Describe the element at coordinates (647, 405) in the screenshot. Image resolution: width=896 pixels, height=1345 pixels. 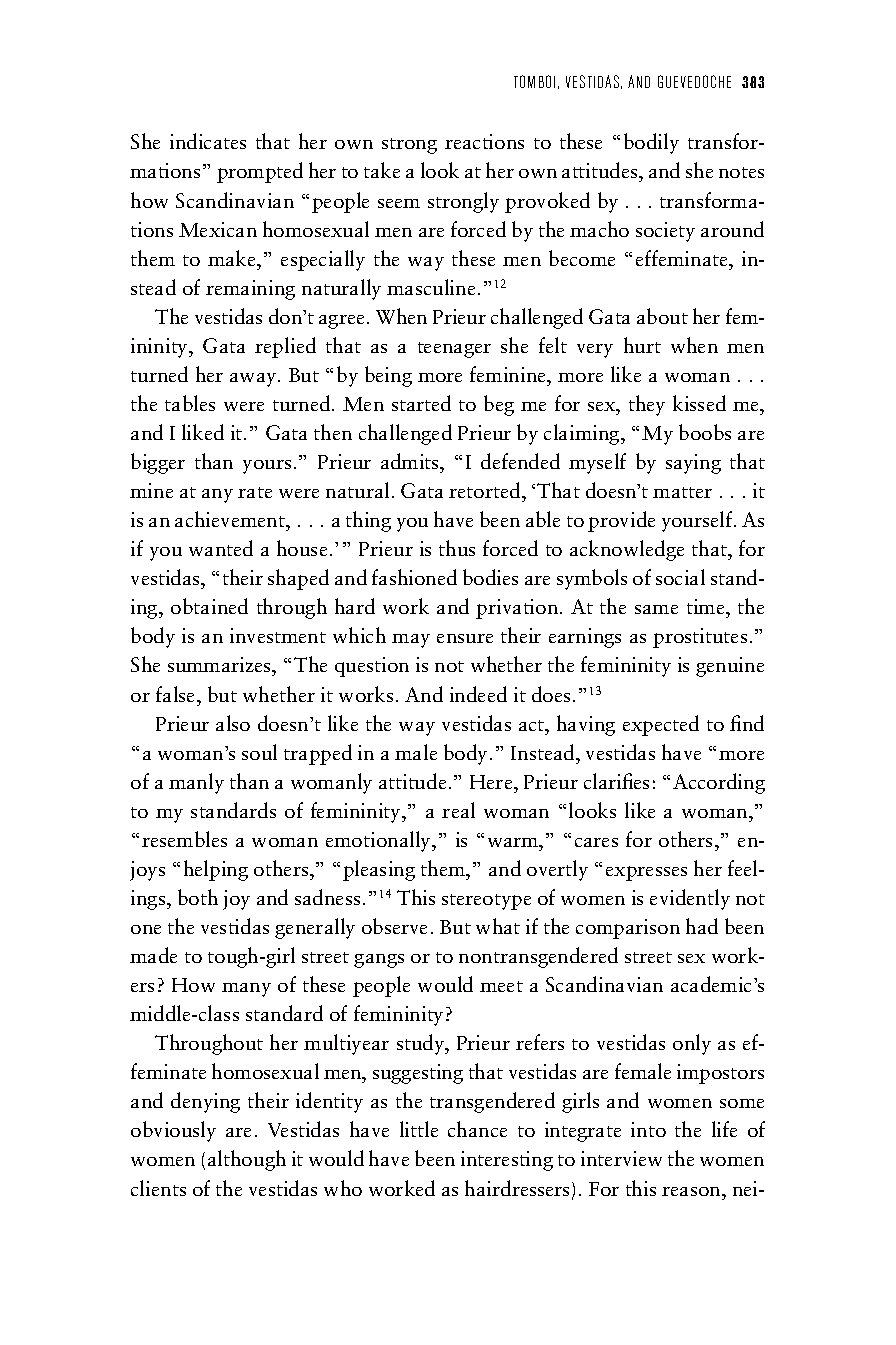
I see `they` at that location.
